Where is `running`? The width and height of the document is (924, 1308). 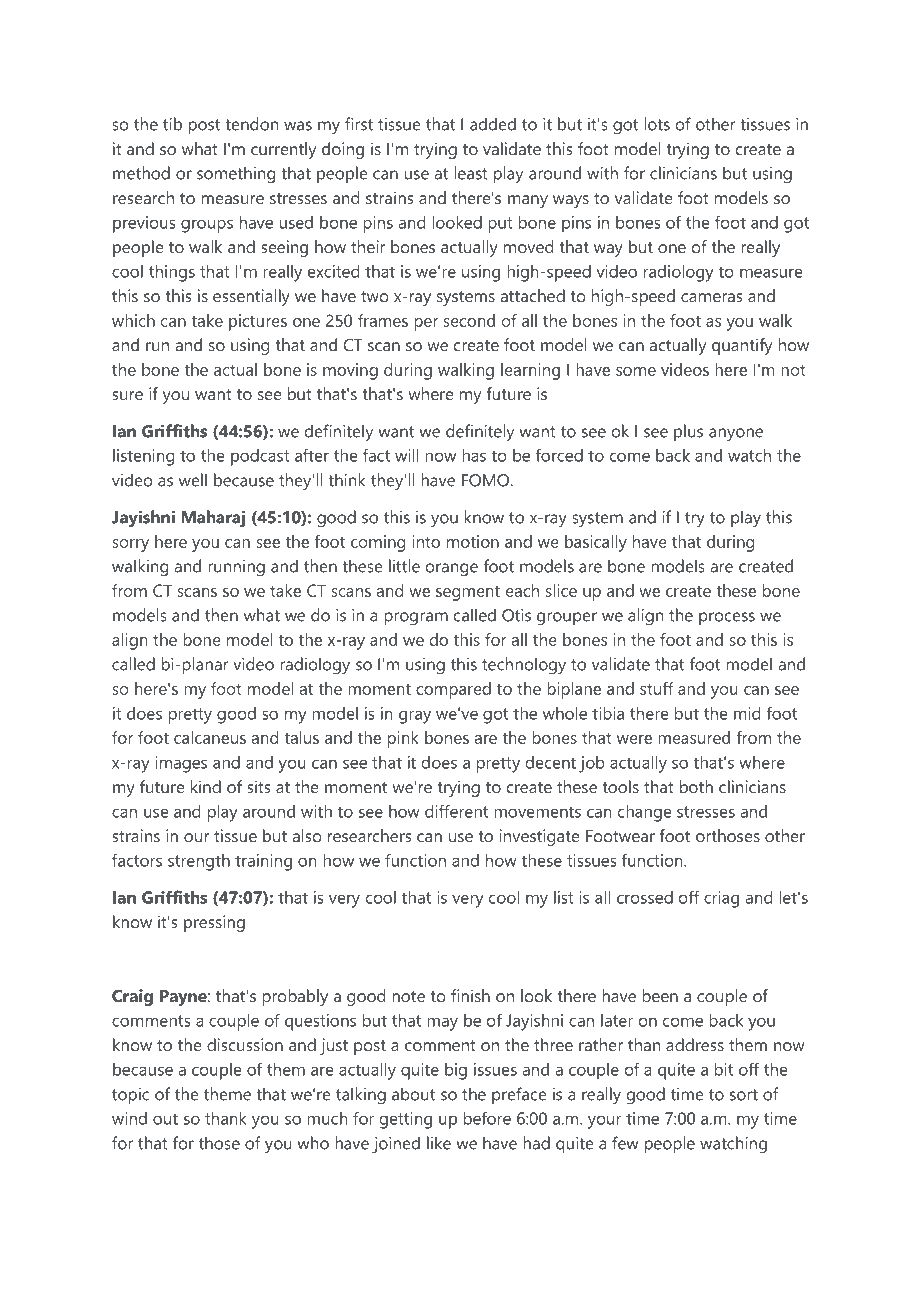
running is located at coordinates (236, 568).
